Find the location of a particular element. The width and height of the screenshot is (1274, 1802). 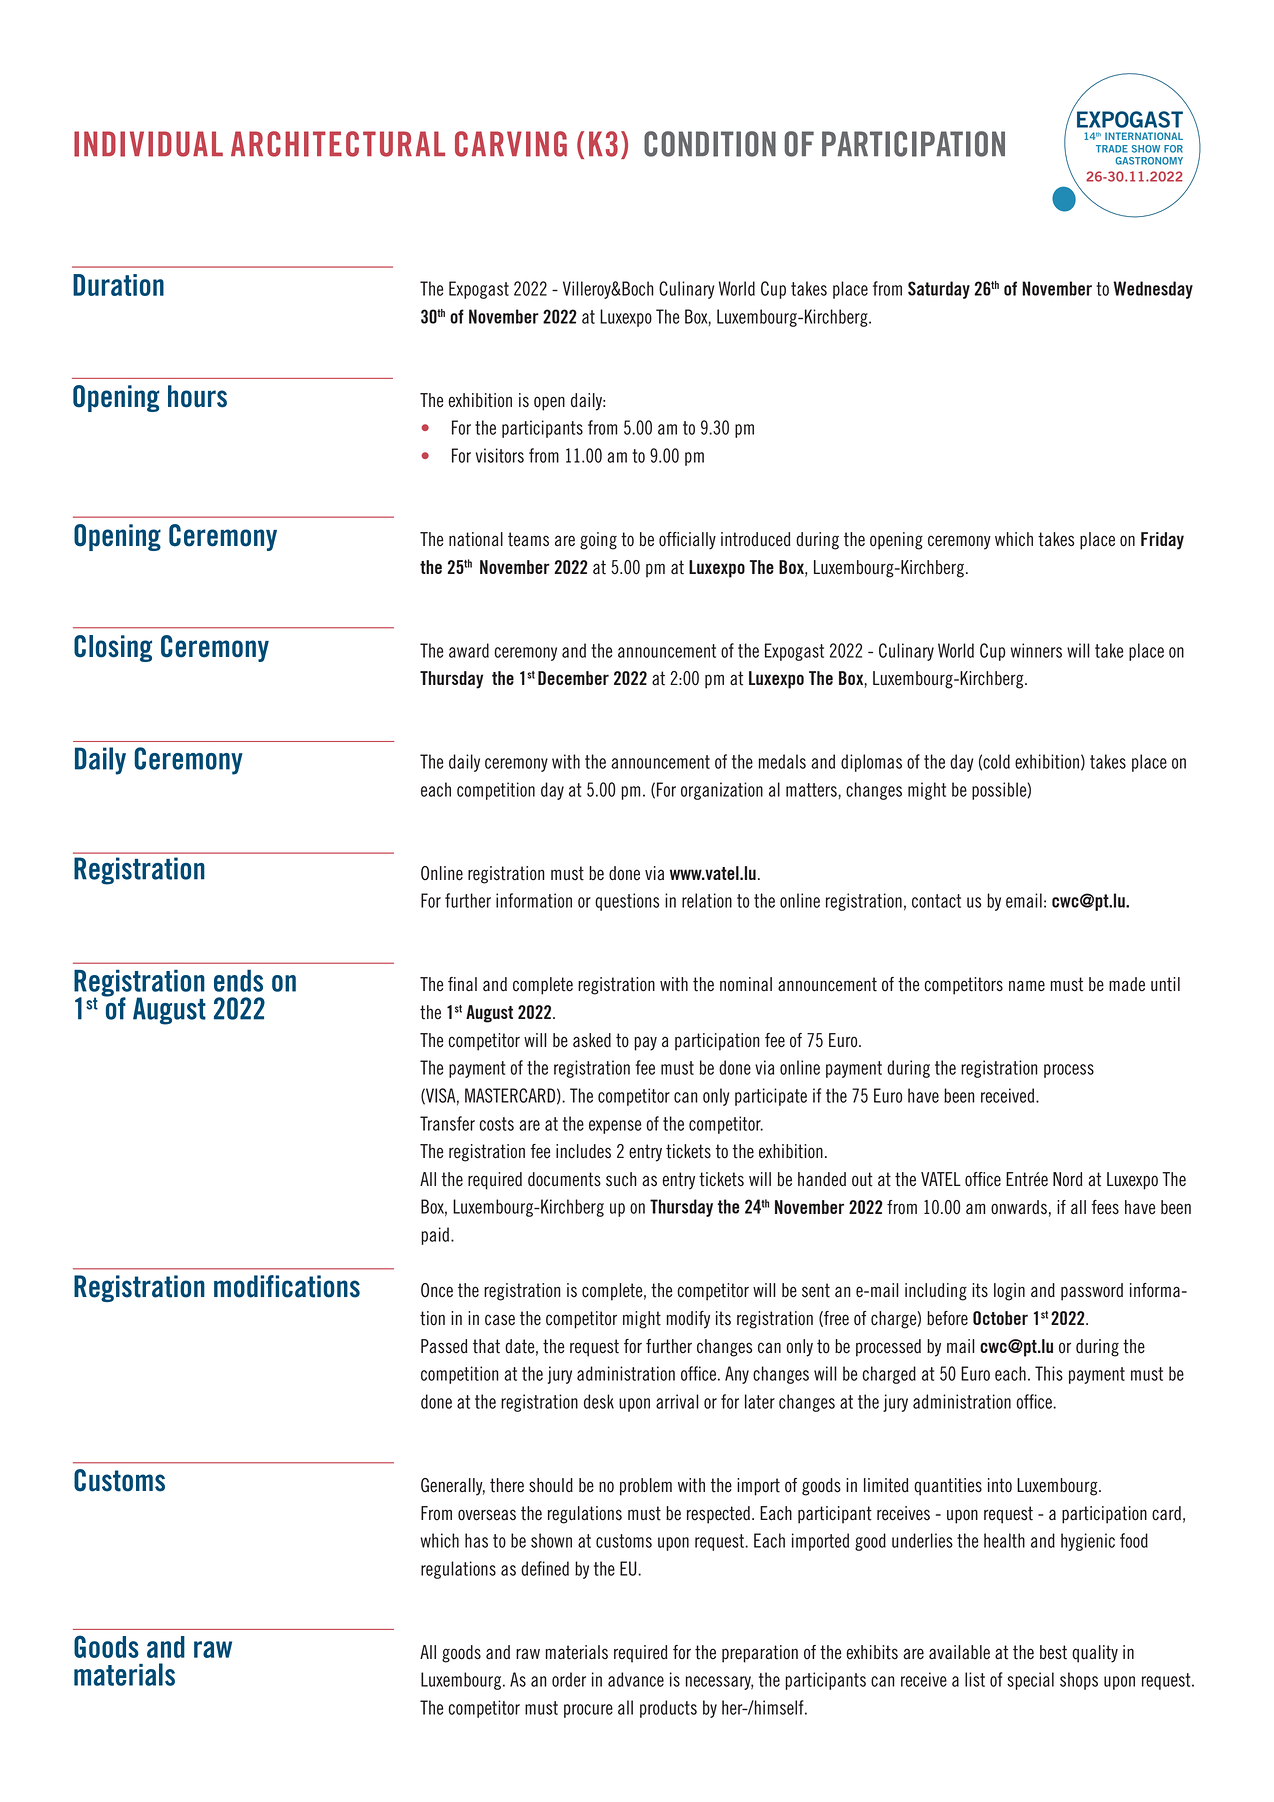

best is located at coordinates (1053, 1652).
